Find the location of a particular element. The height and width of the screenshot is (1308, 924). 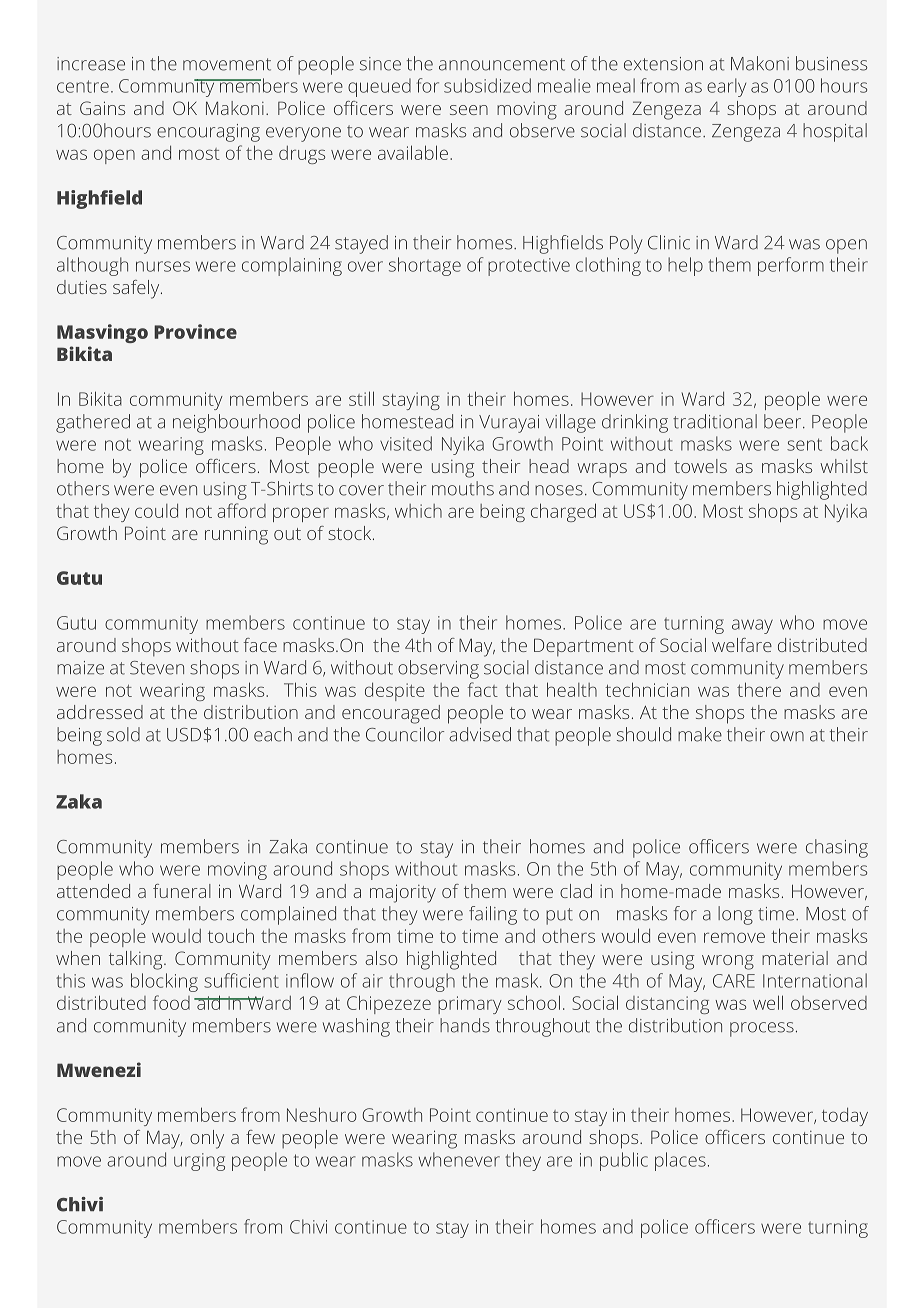

long is located at coordinates (735, 915).
